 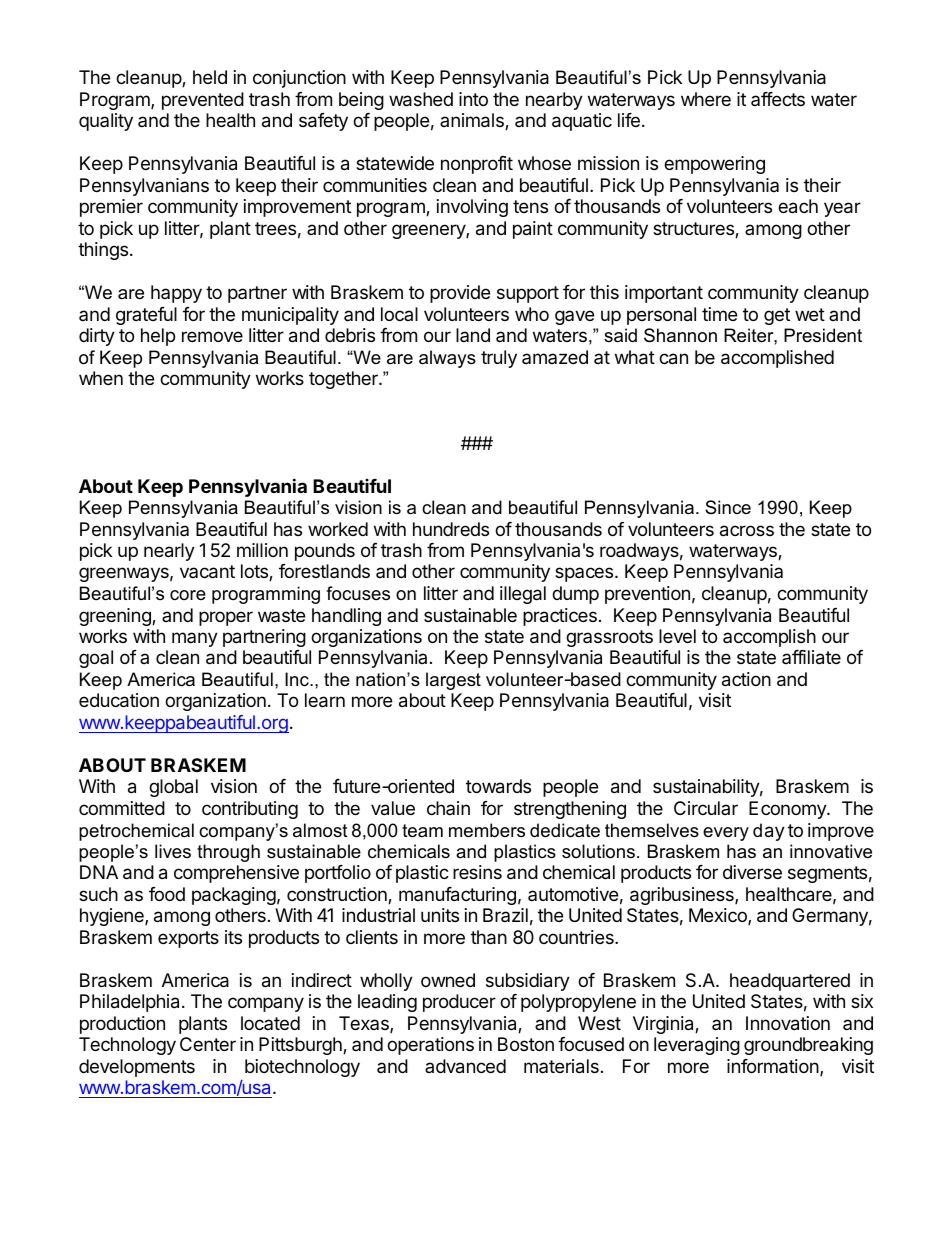 What do you see at coordinates (747, 531) in the document?
I see `across` at bounding box center [747, 531].
